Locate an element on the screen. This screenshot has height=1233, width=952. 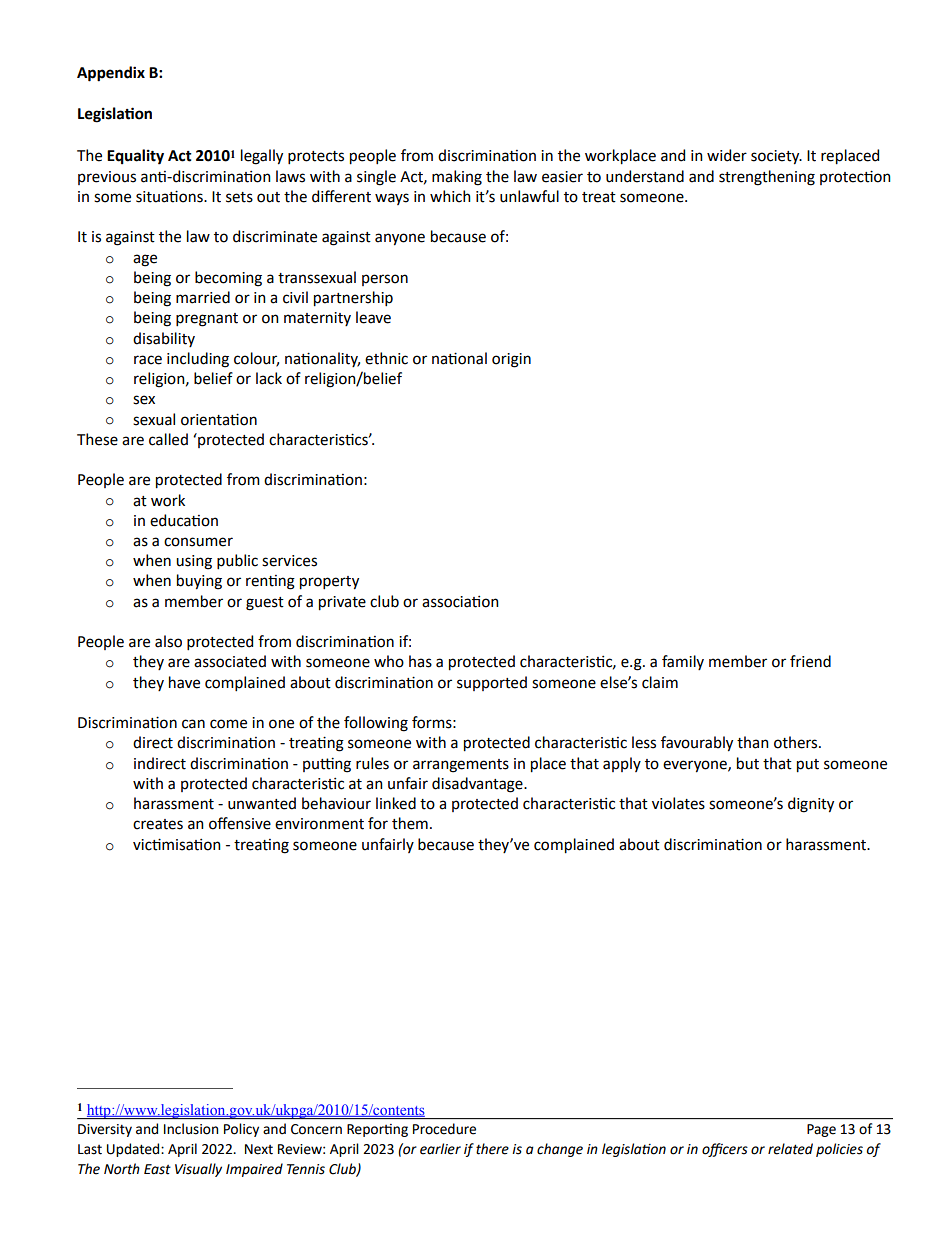
also is located at coordinates (168, 641).
